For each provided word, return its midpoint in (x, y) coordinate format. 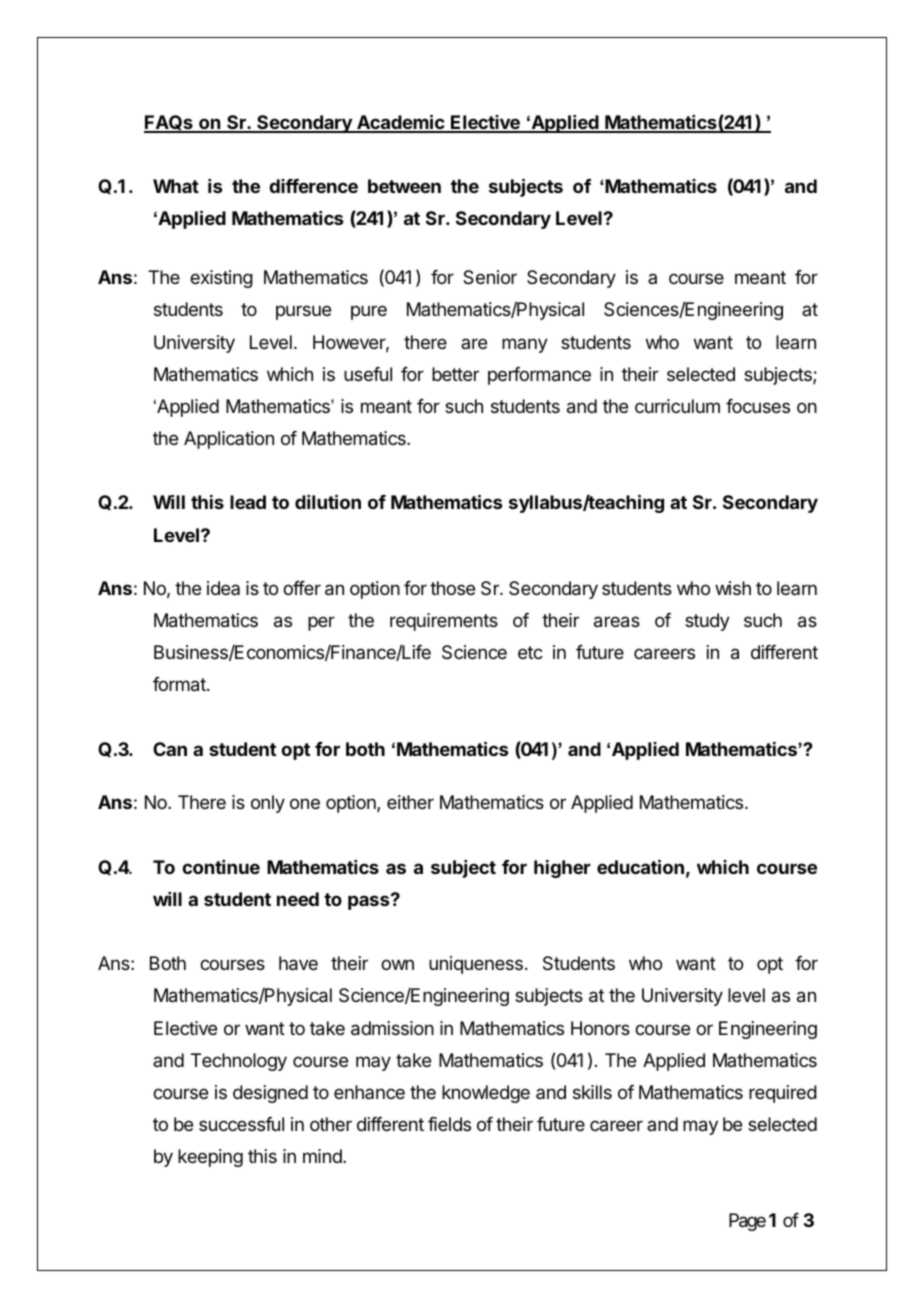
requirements (444, 622)
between (404, 186)
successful (241, 1124)
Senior (490, 277)
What (176, 186)
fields (449, 1124)
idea (223, 588)
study (707, 622)
